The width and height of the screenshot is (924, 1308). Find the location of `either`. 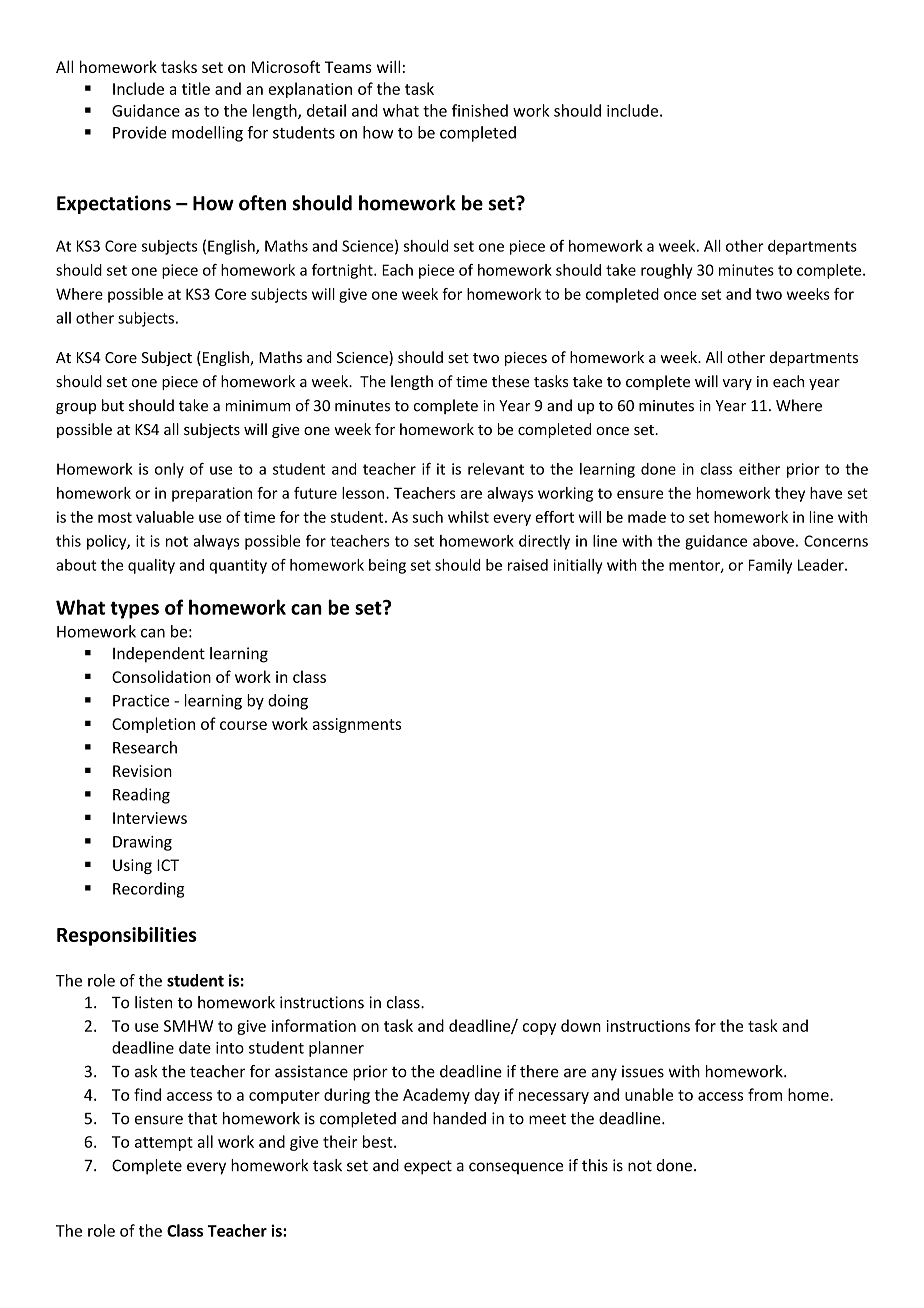

either is located at coordinates (759, 469).
